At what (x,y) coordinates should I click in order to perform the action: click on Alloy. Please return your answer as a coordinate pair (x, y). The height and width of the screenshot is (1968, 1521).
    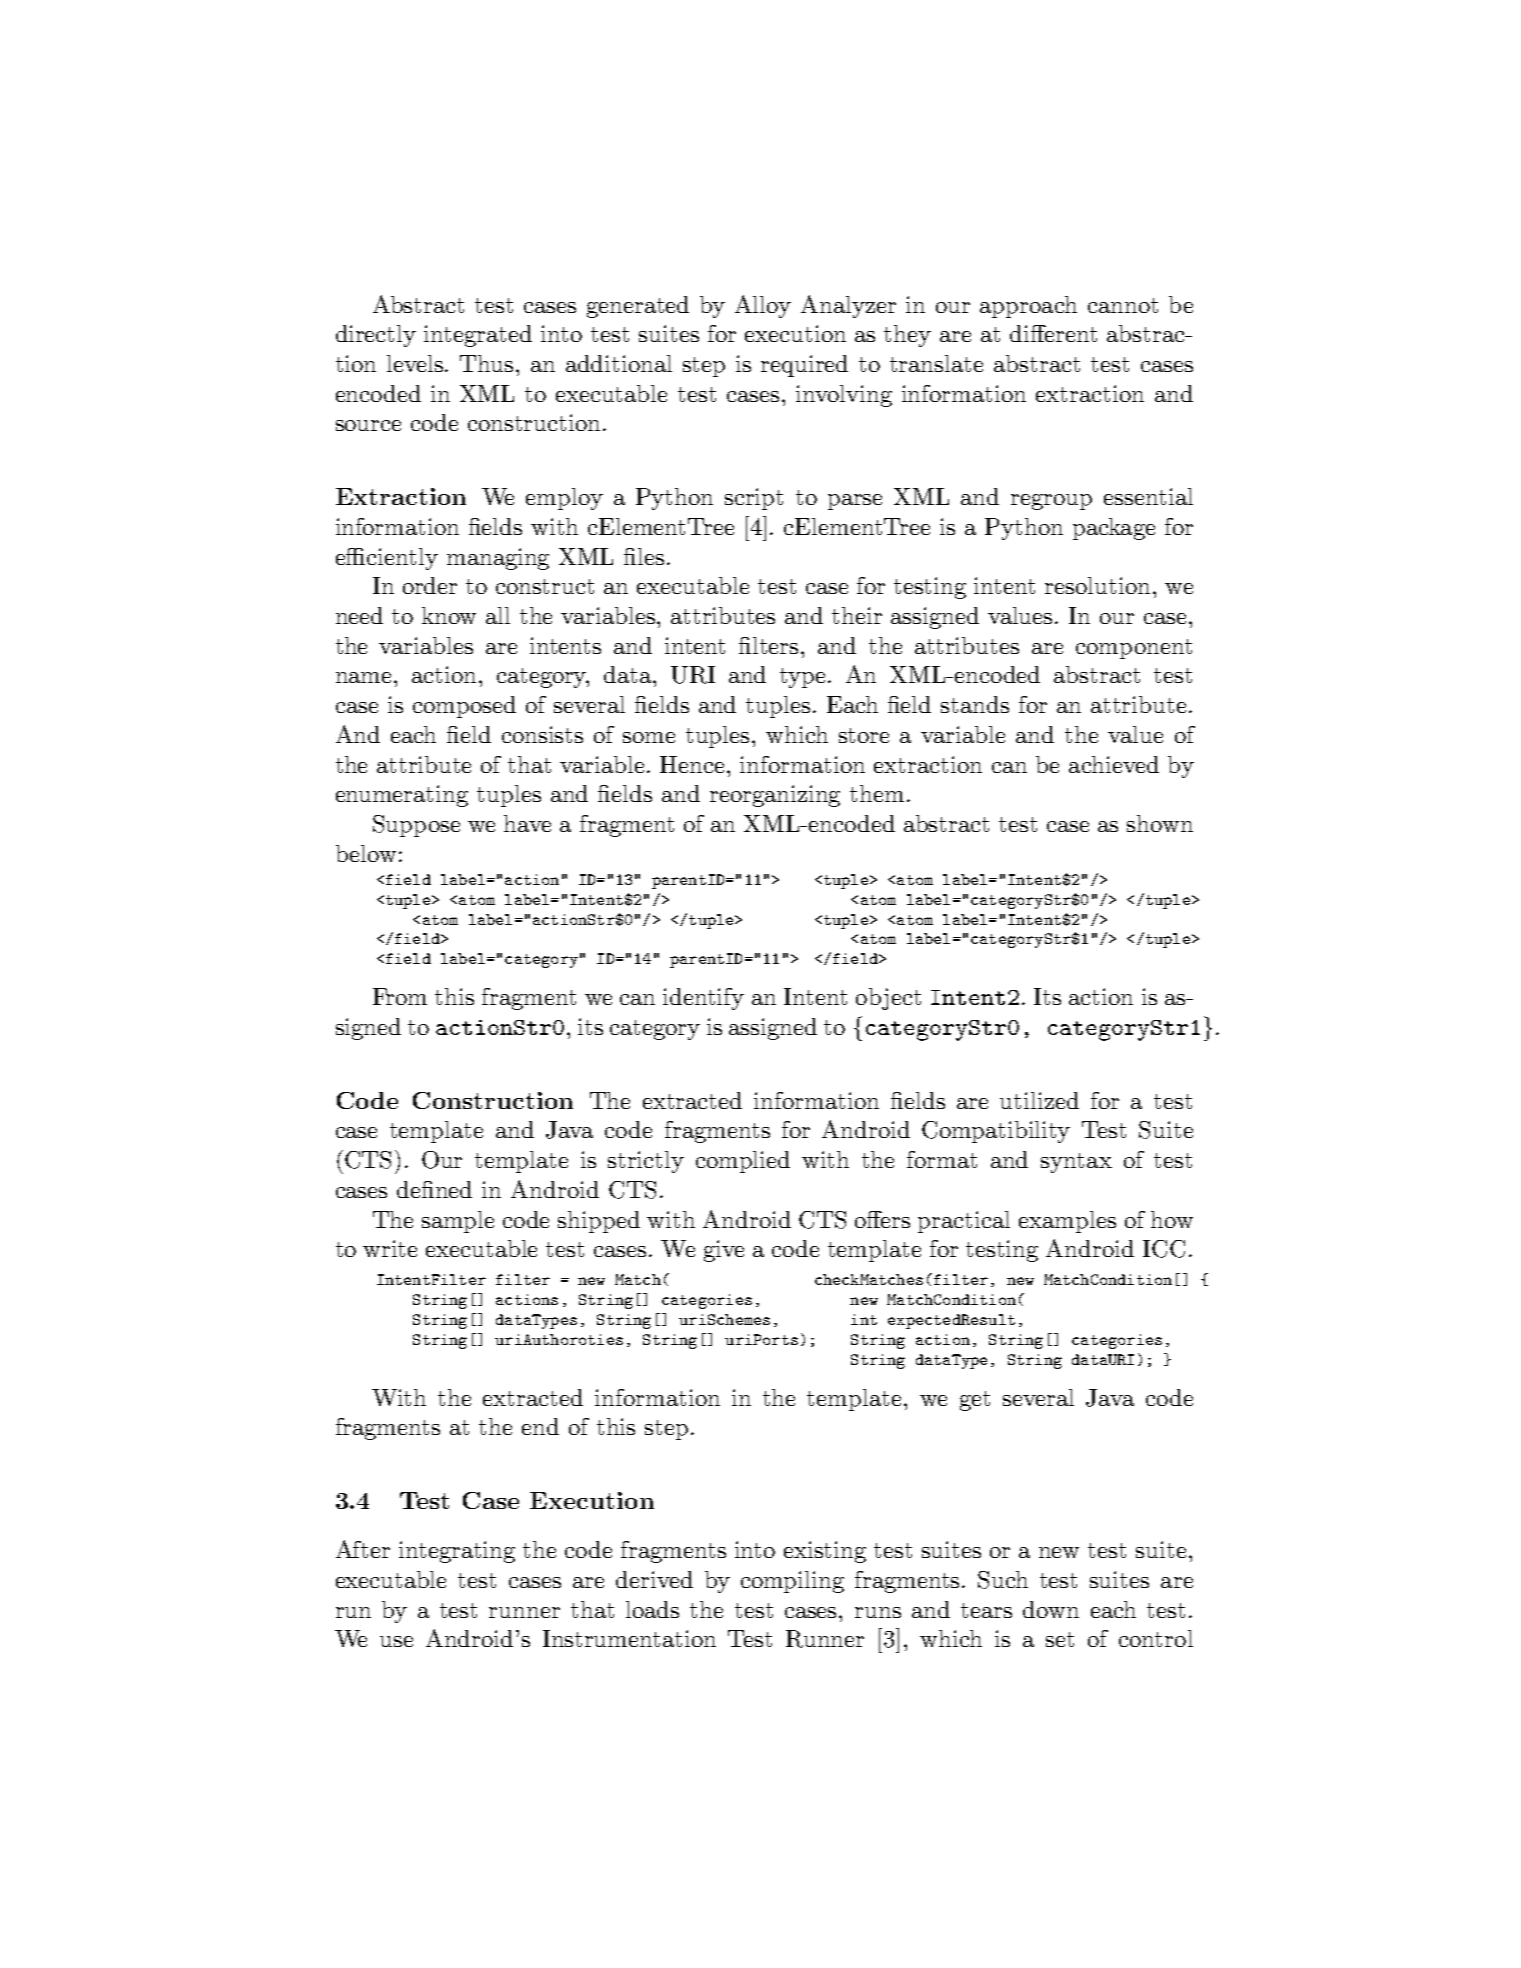
    Looking at the image, I should click on (763, 306).
